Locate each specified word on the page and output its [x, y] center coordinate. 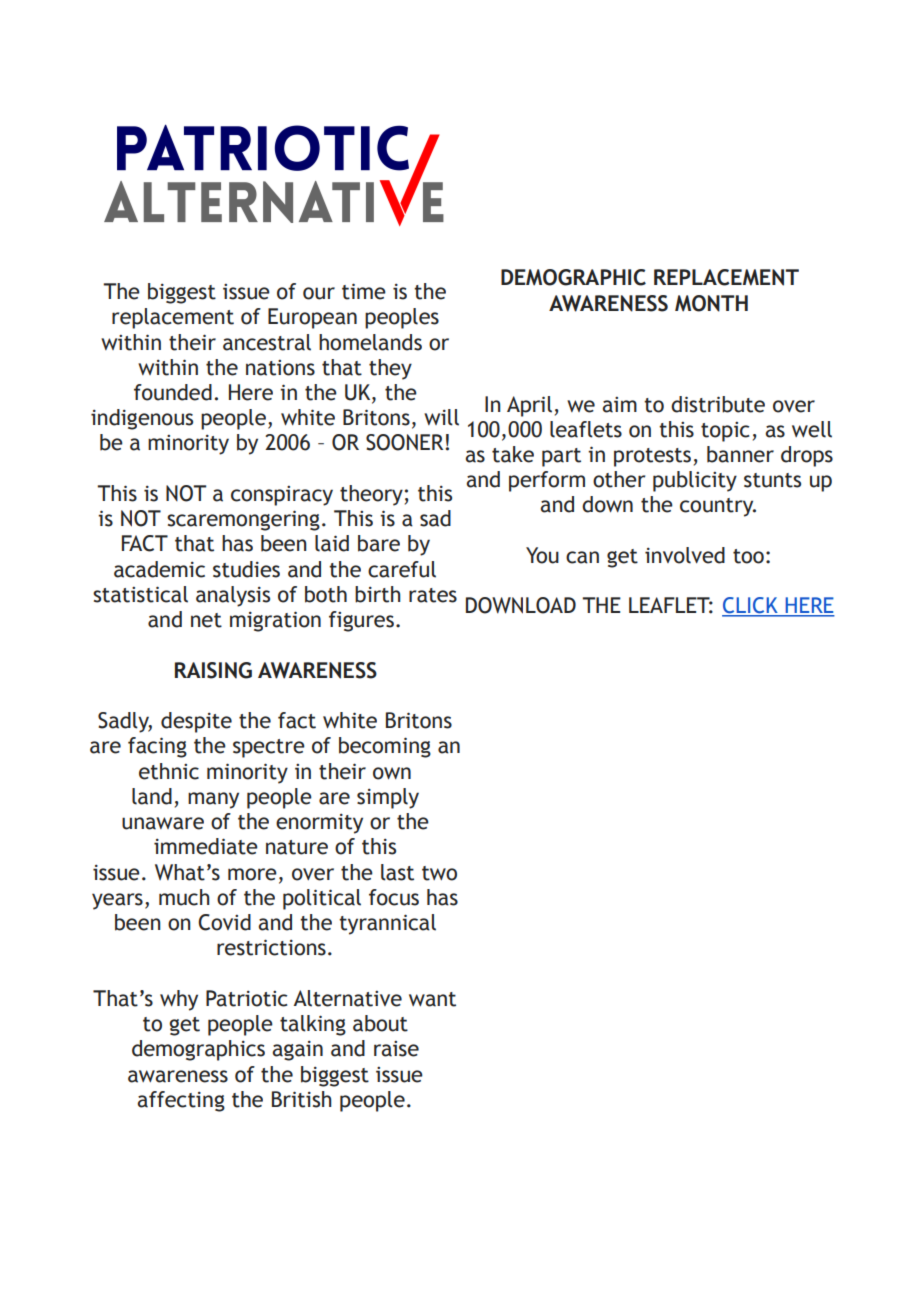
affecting [181, 1101]
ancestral [267, 342]
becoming [385, 747]
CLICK [751, 606]
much [184, 897]
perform [547, 481]
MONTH [711, 303]
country [718, 507]
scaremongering [243, 520]
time [364, 291]
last [397, 872]
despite [196, 722]
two [439, 873]
